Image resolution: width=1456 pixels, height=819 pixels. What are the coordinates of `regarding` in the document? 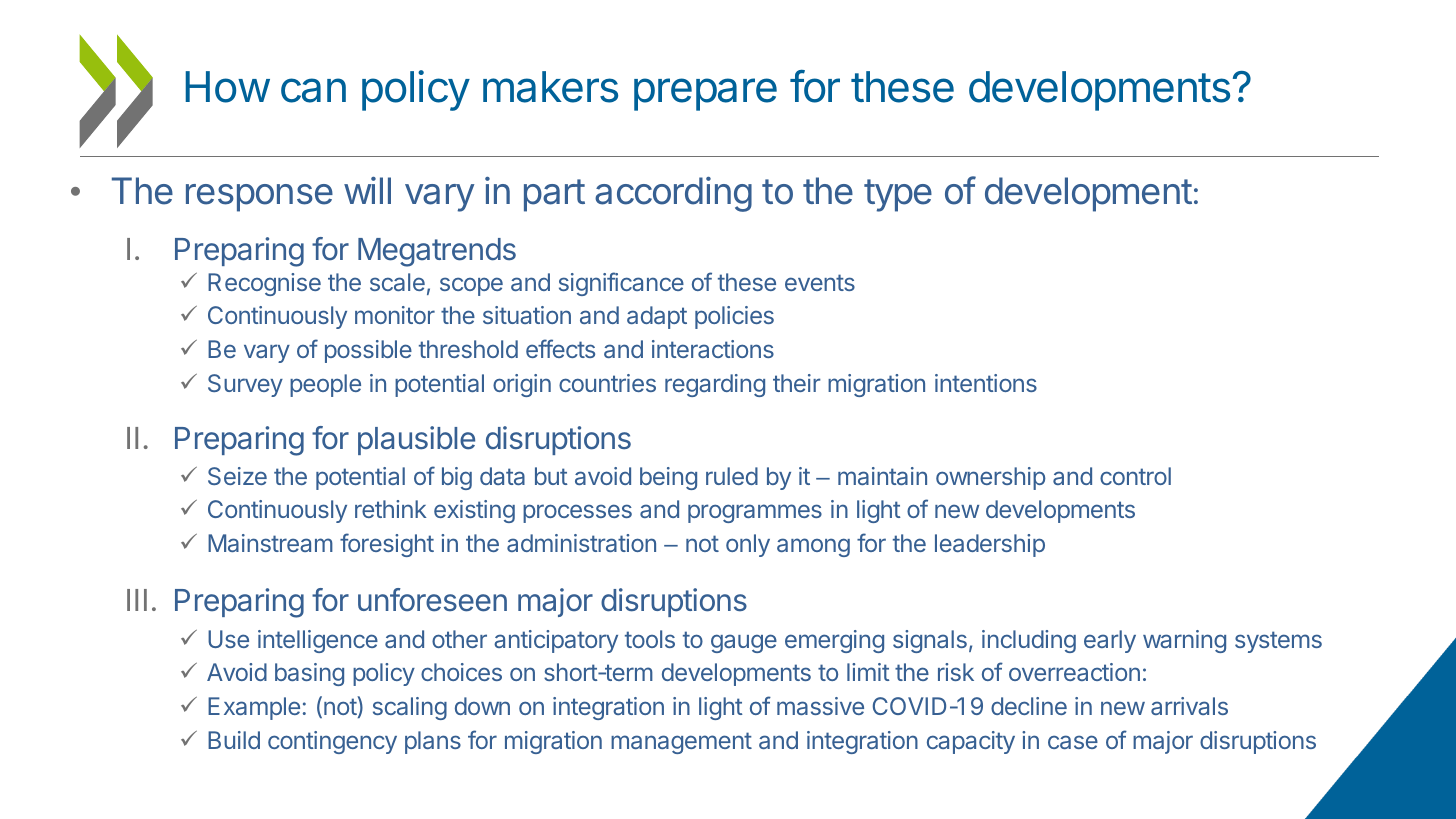 It's located at (715, 385).
